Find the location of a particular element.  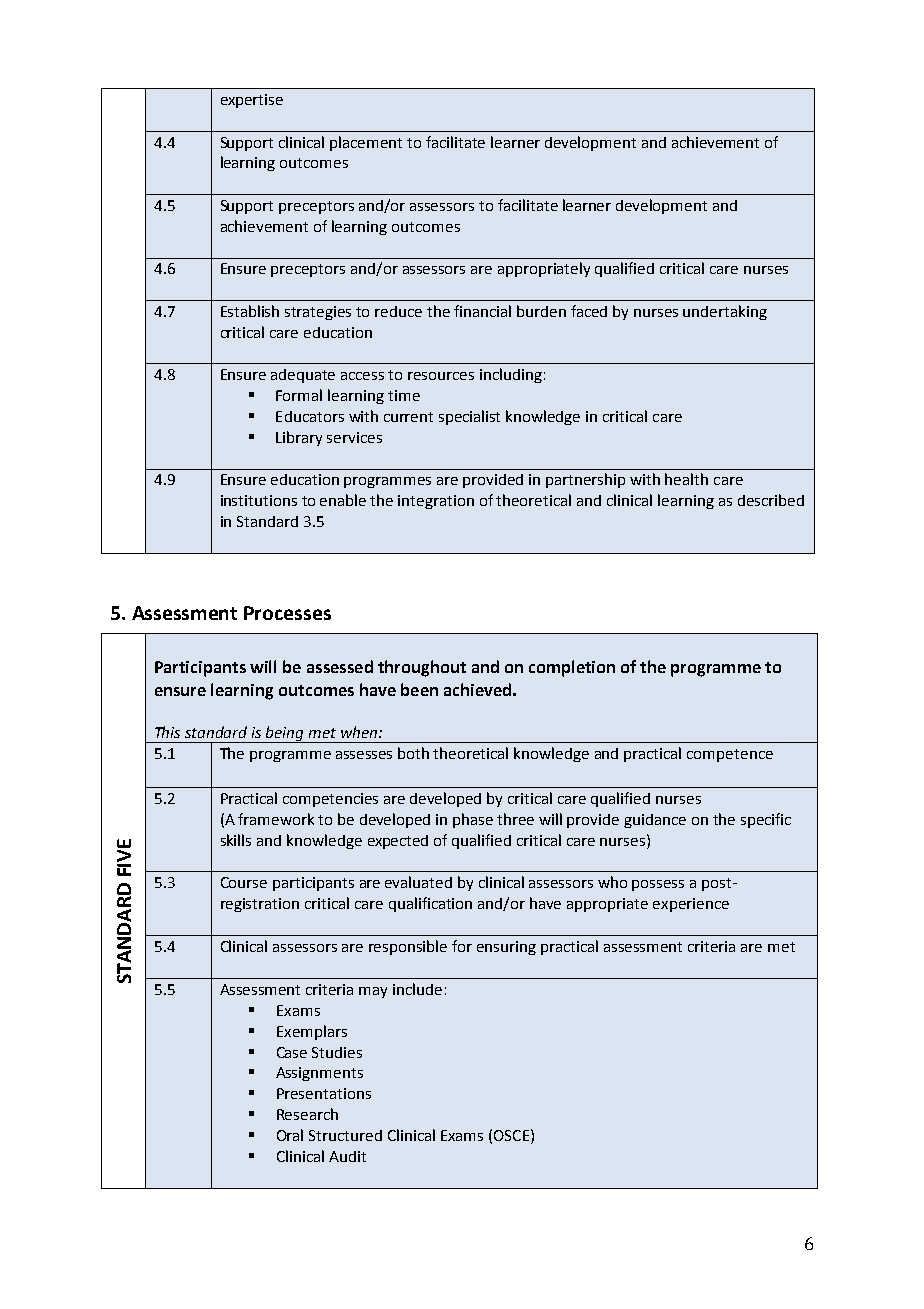

throughout is located at coordinates (422, 668).
